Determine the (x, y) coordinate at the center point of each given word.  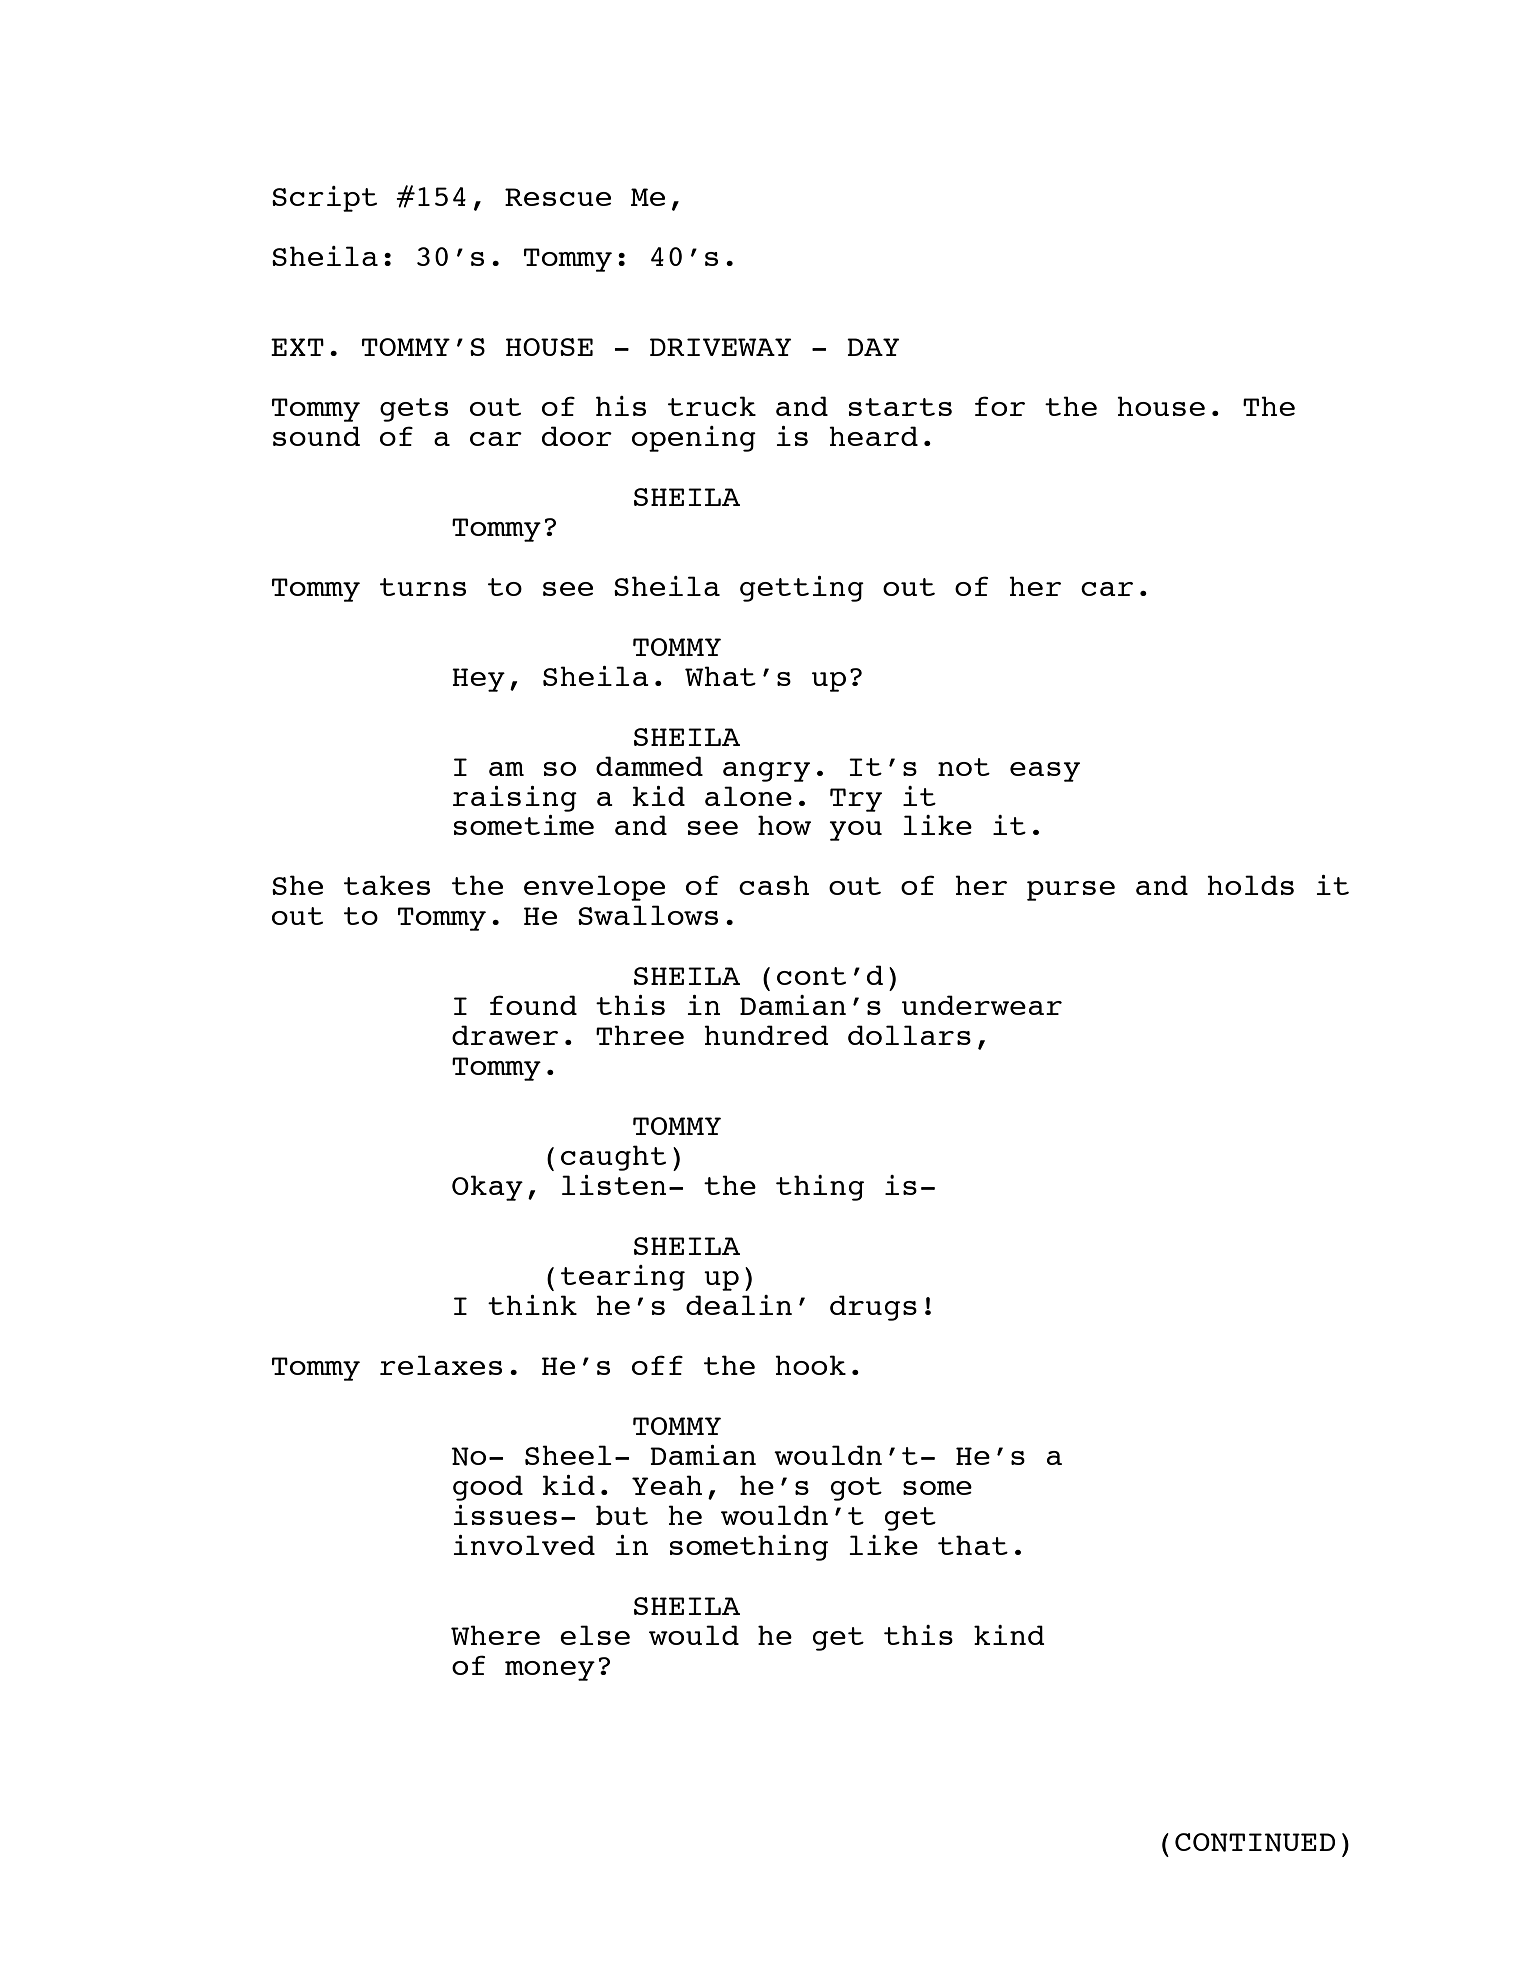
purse (1071, 891)
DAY (873, 347)
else (595, 1635)
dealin (739, 1305)
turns (423, 587)
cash (774, 885)
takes (387, 885)
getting (802, 589)
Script (324, 199)
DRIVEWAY (721, 347)
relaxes (441, 1365)
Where (495, 1635)
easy (1045, 772)
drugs (873, 1308)
